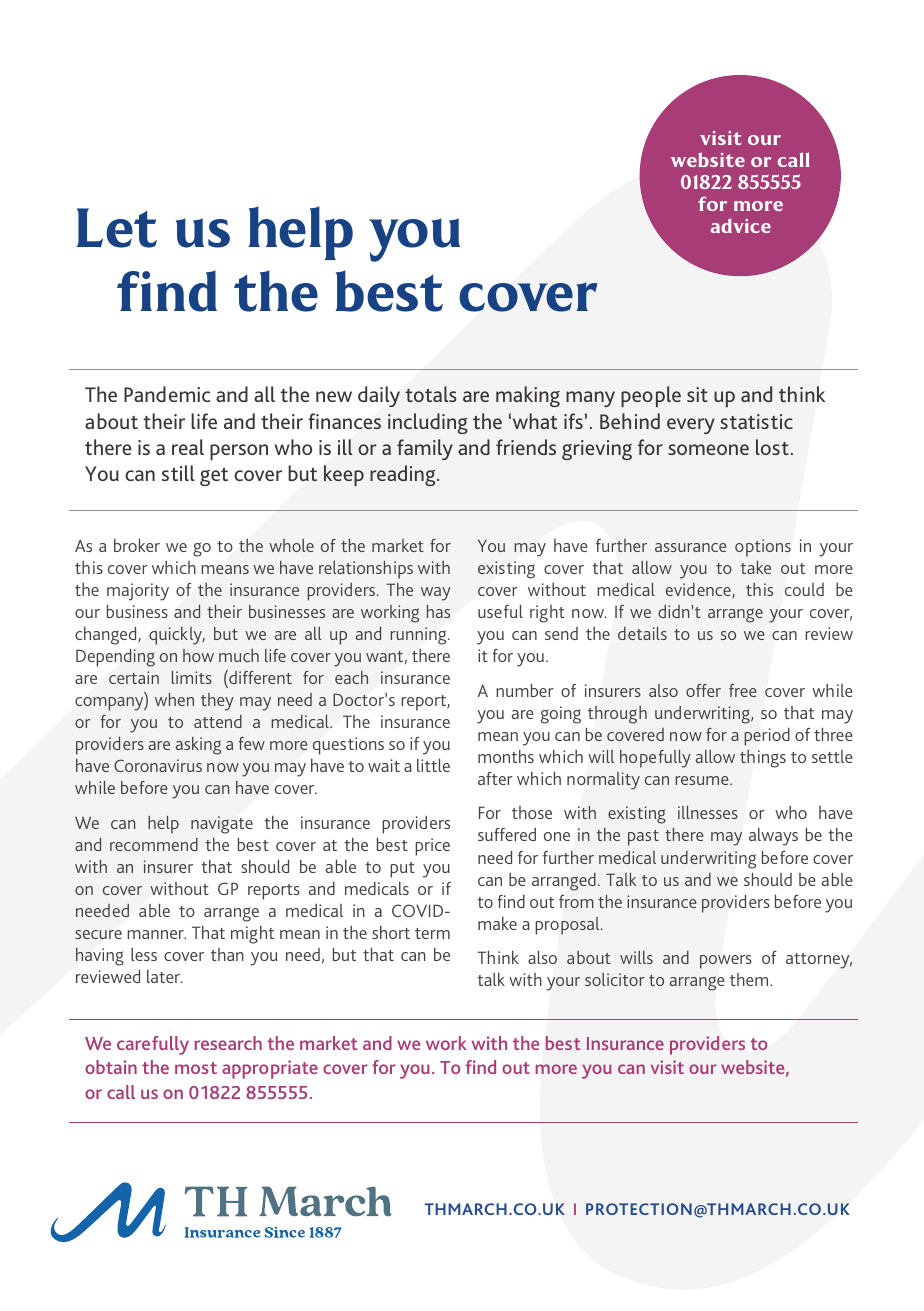 Image resolution: width=924 pixels, height=1311 pixels. What do you see at coordinates (431, 394) in the image?
I see `totals` at bounding box center [431, 394].
